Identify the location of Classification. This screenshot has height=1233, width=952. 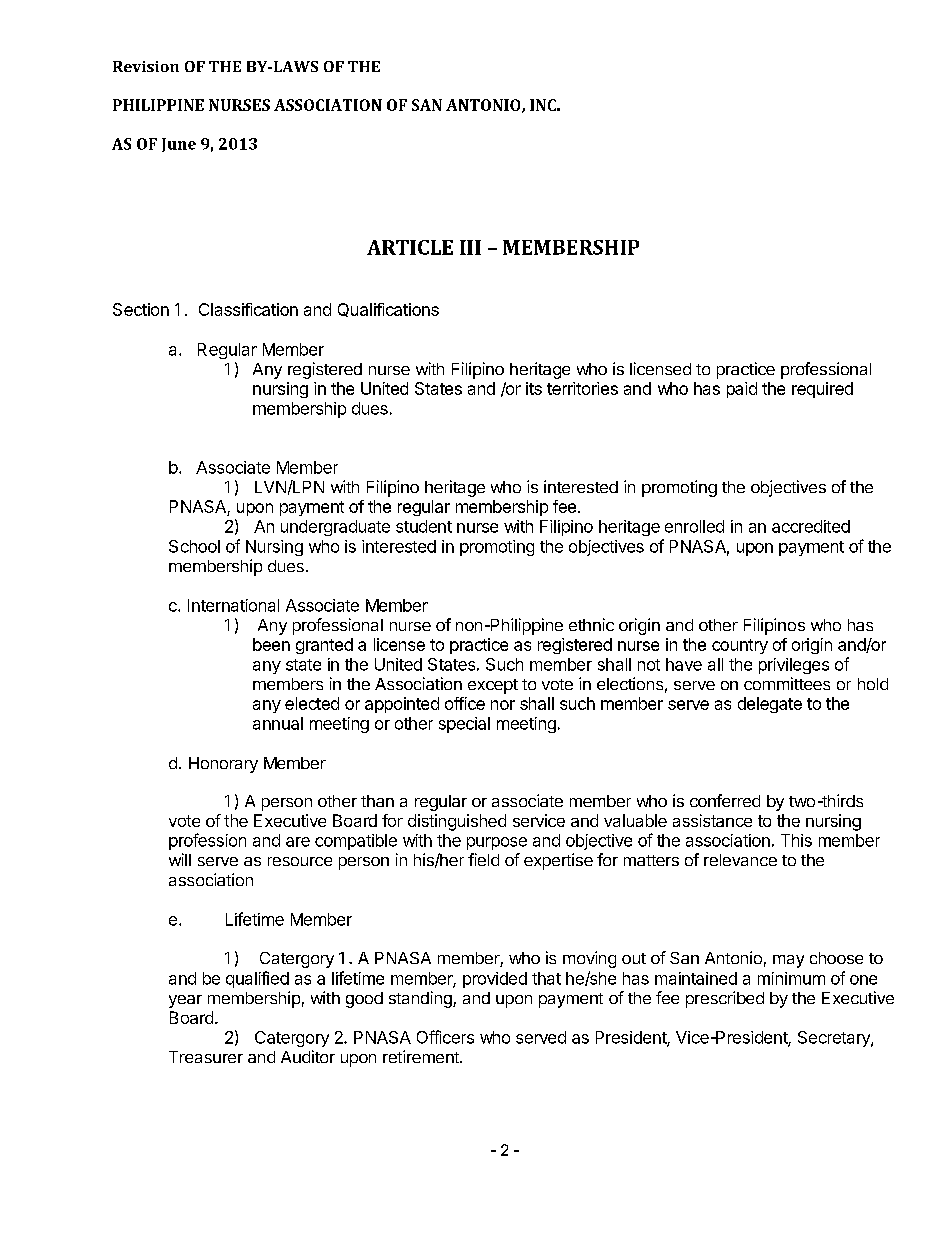
(248, 309).
